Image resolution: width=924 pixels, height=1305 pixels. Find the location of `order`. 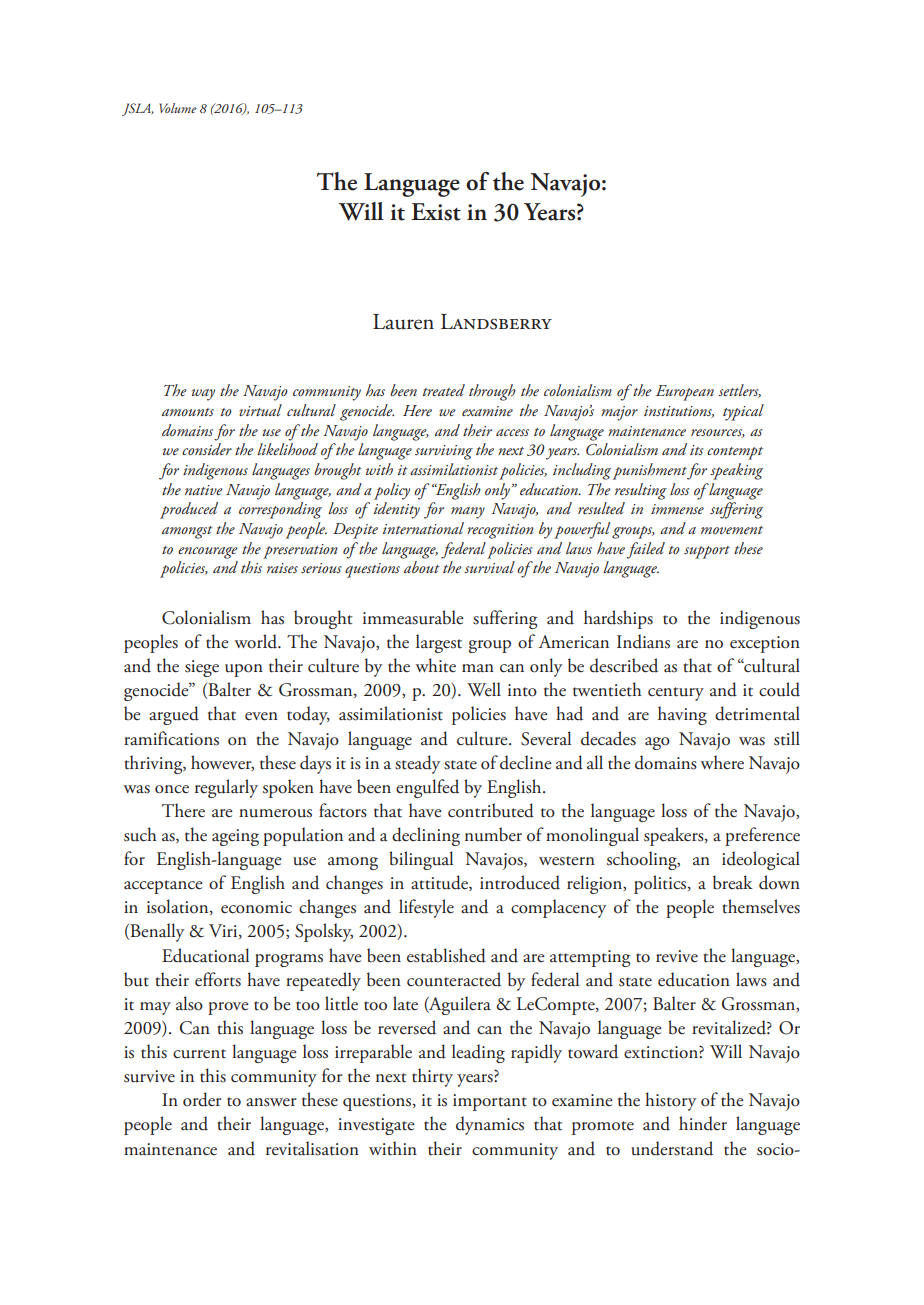

order is located at coordinates (202, 1099).
